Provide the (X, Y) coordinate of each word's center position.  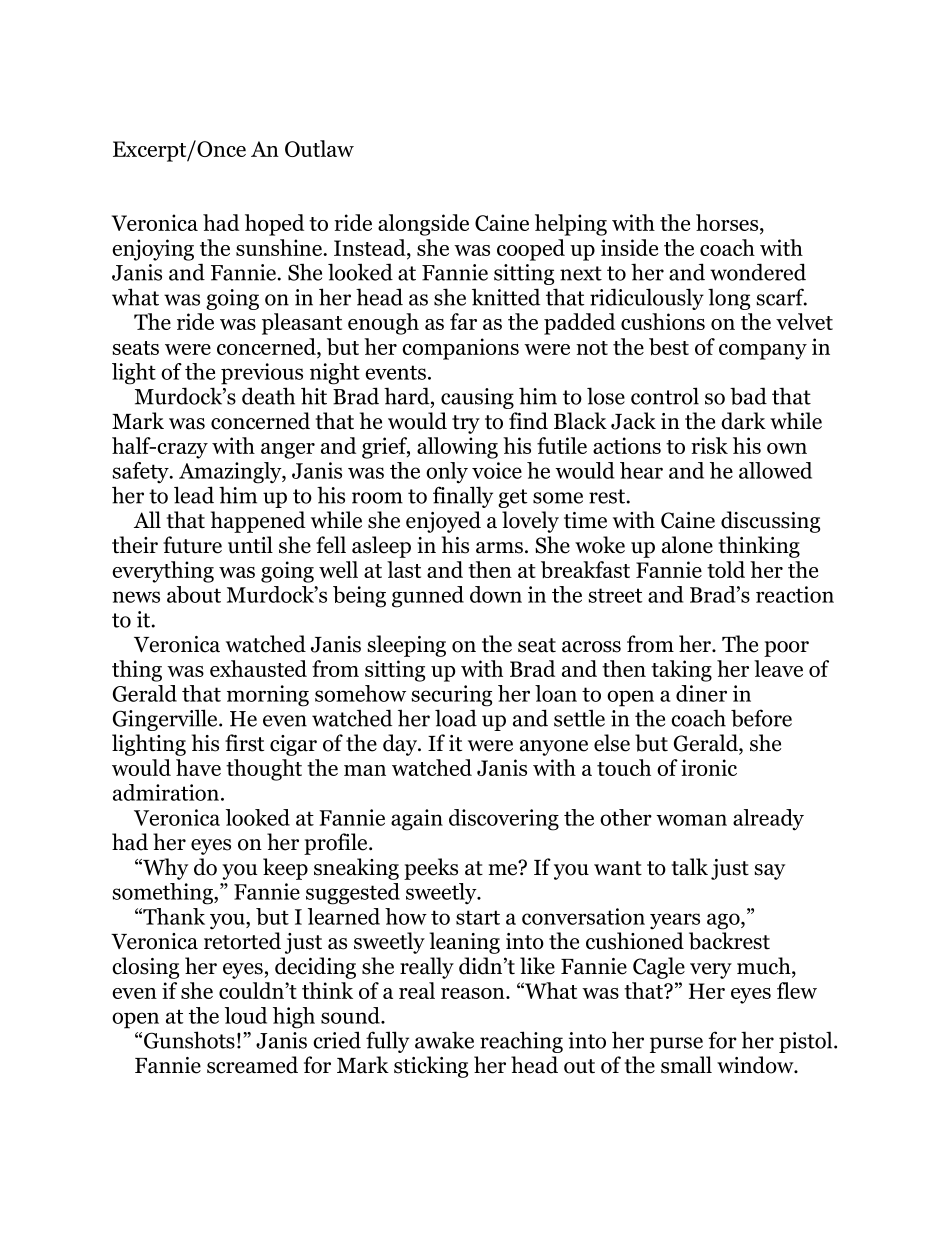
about (194, 594)
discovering (504, 820)
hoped (274, 225)
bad (748, 396)
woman (691, 820)
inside (629, 247)
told (726, 569)
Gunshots (189, 1040)
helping (571, 225)
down (496, 594)
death (268, 396)
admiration (167, 792)
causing (477, 398)
